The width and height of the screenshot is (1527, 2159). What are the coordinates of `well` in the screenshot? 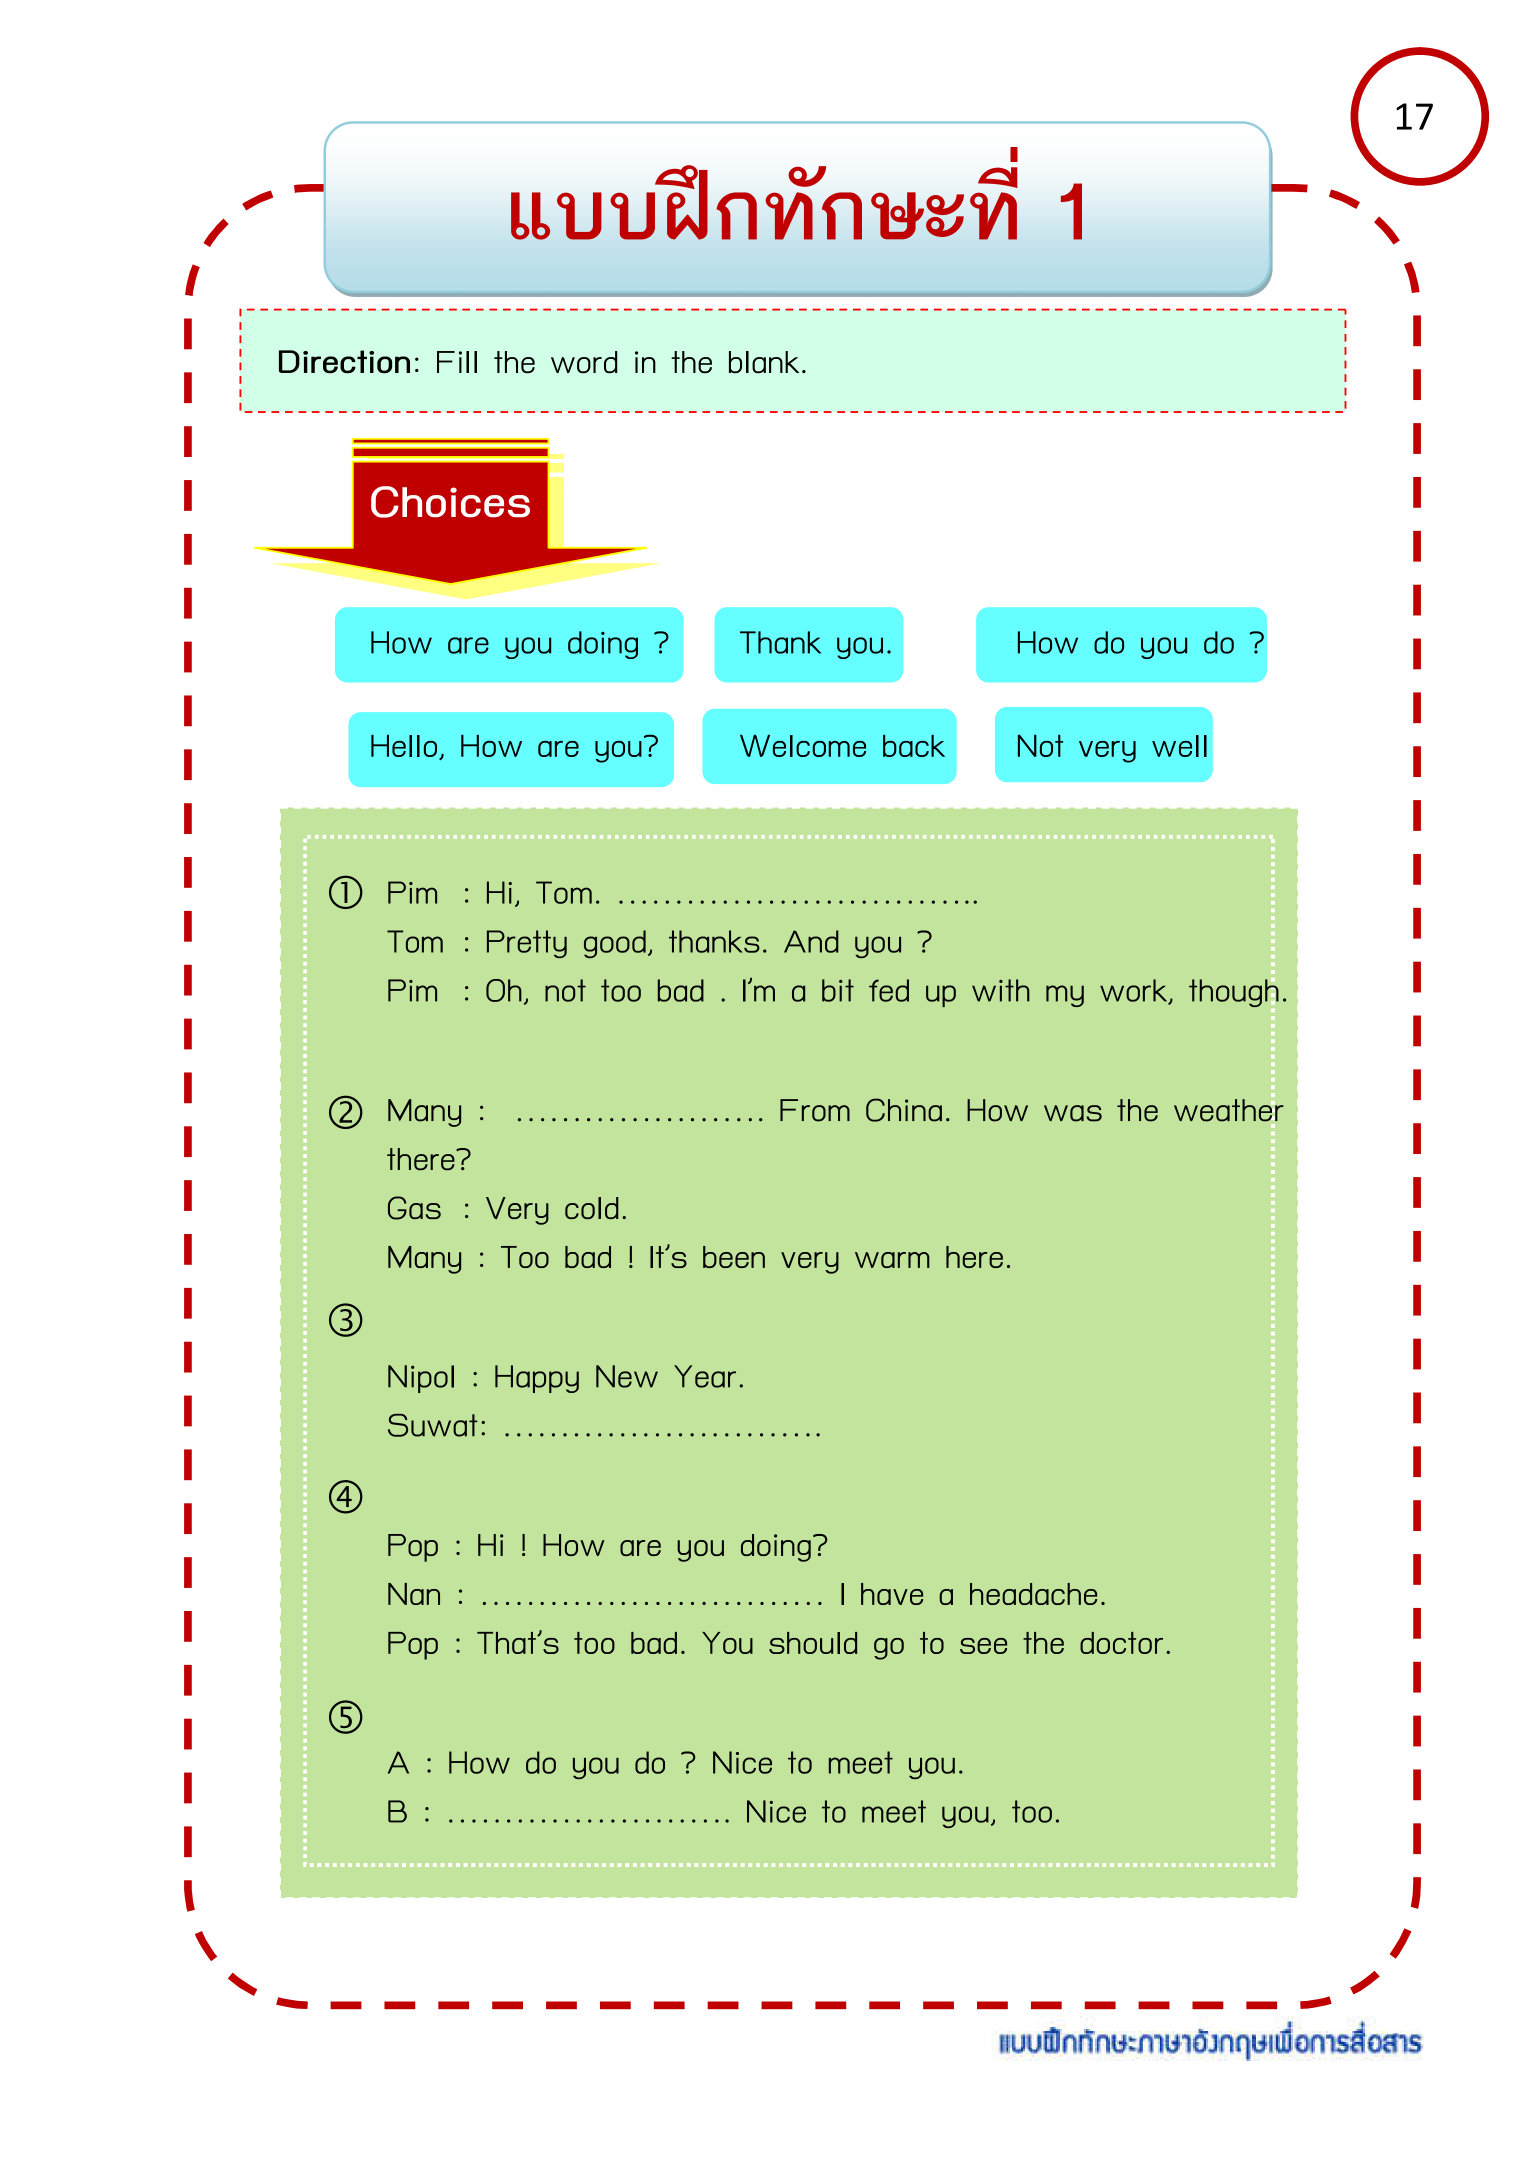 It's located at (1179, 746).
